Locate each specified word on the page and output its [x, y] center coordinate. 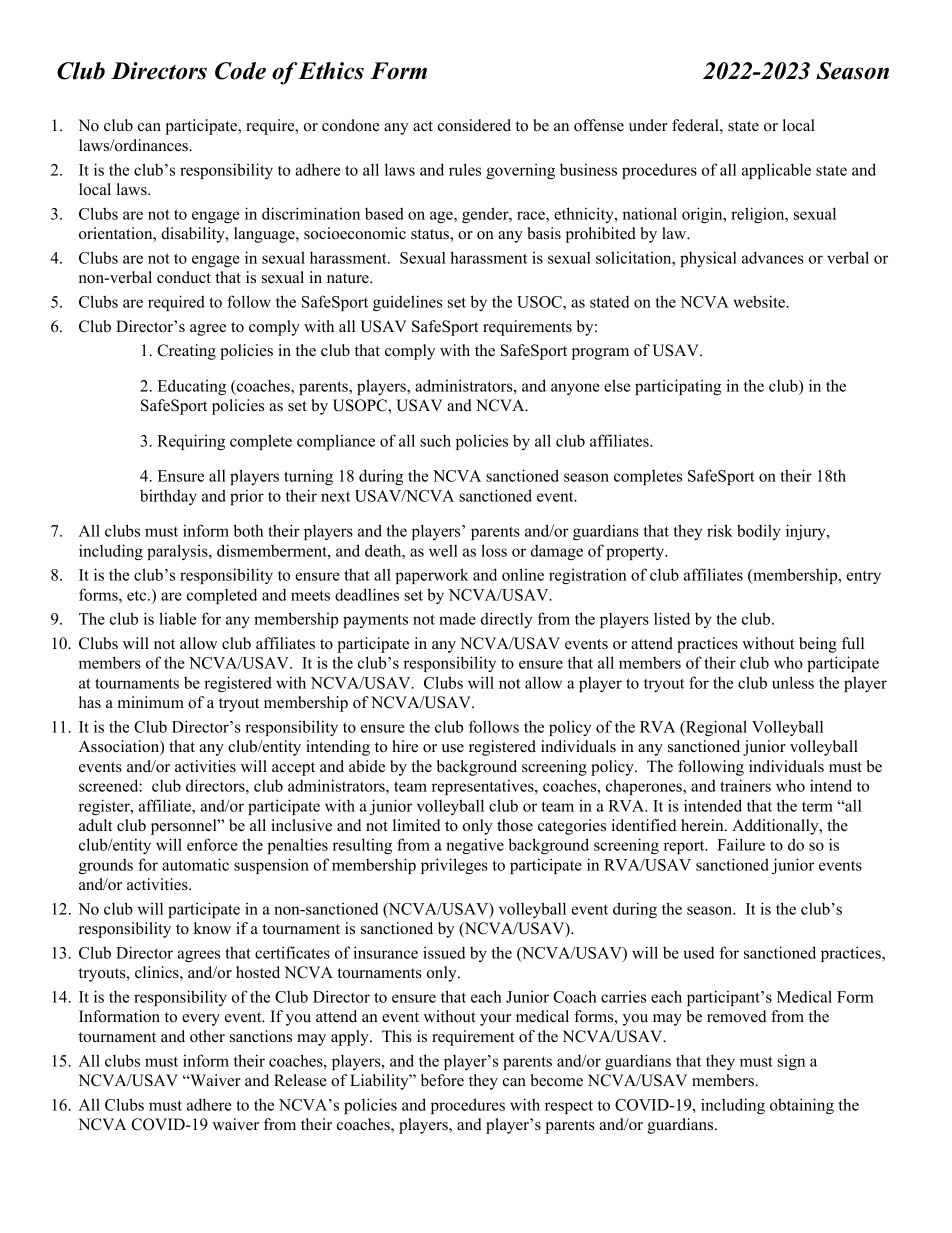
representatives [484, 787]
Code [240, 71]
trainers [745, 785]
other [207, 1036]
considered [474, 125]
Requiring [191, 442]
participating [678, 387]
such [435, 441]
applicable [776, 171]
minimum [151, 702]
